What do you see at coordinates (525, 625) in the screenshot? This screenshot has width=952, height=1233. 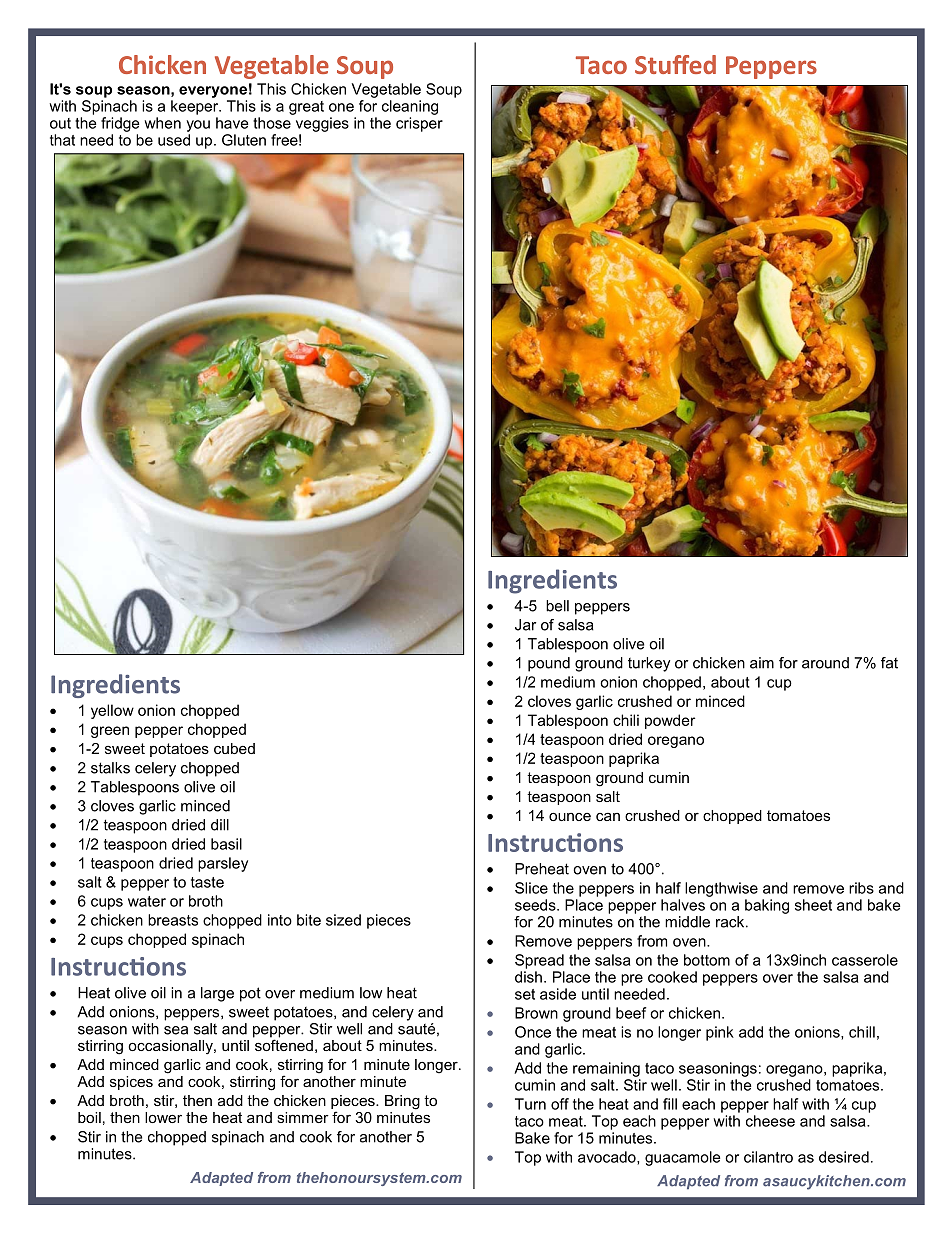 I see `Jar` at bounding box center [525, 625].
